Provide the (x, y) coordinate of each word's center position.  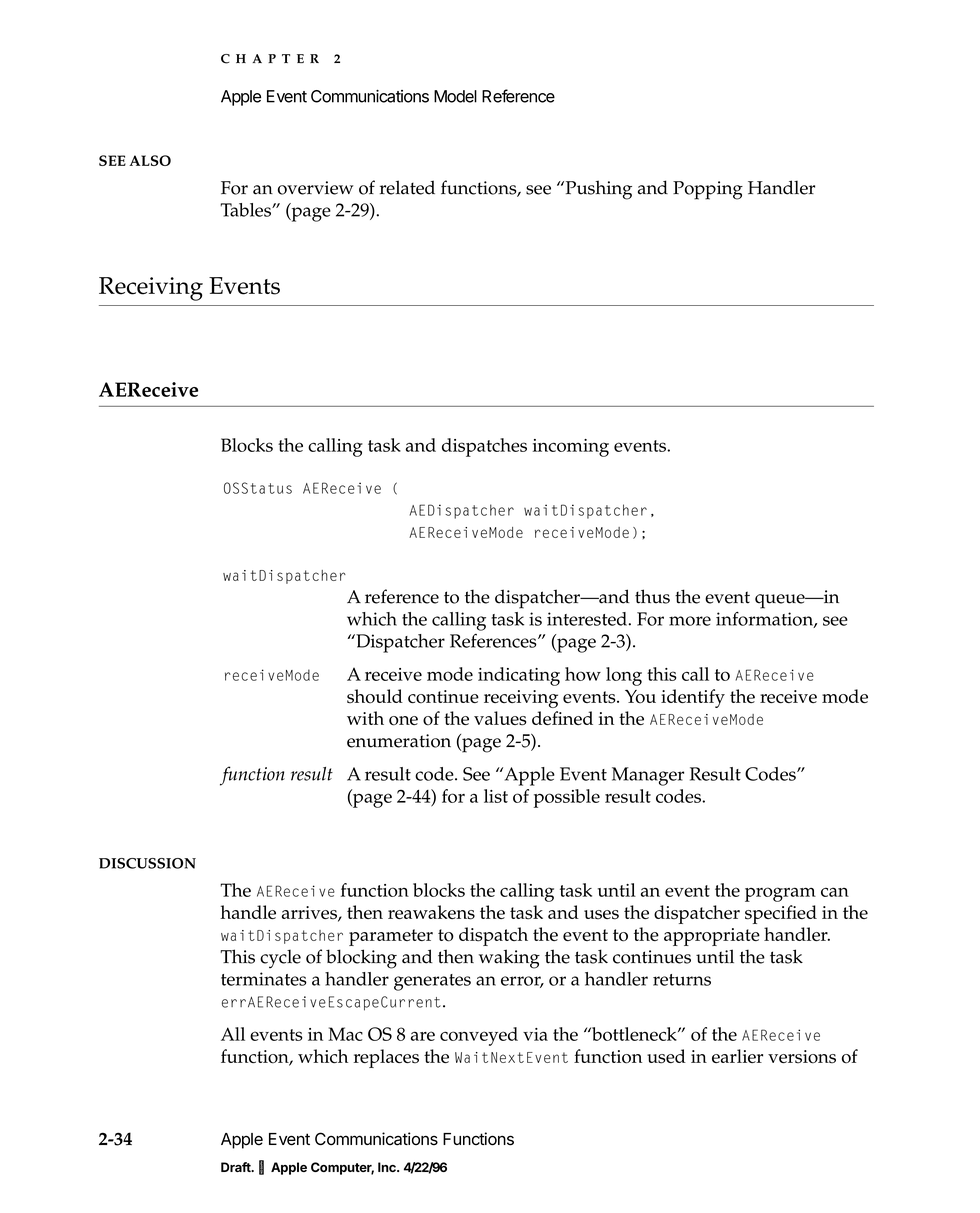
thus (652, 596)
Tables (247, 210)
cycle (280, 959)
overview (315, 188)
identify (693, 698)
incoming (571, 448)
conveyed (479, 1036)
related (407, 187)
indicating (519, 676)
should (375, 696)
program (780, 894)
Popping (708, 190)
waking (509, 959)
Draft (237, 1167)
